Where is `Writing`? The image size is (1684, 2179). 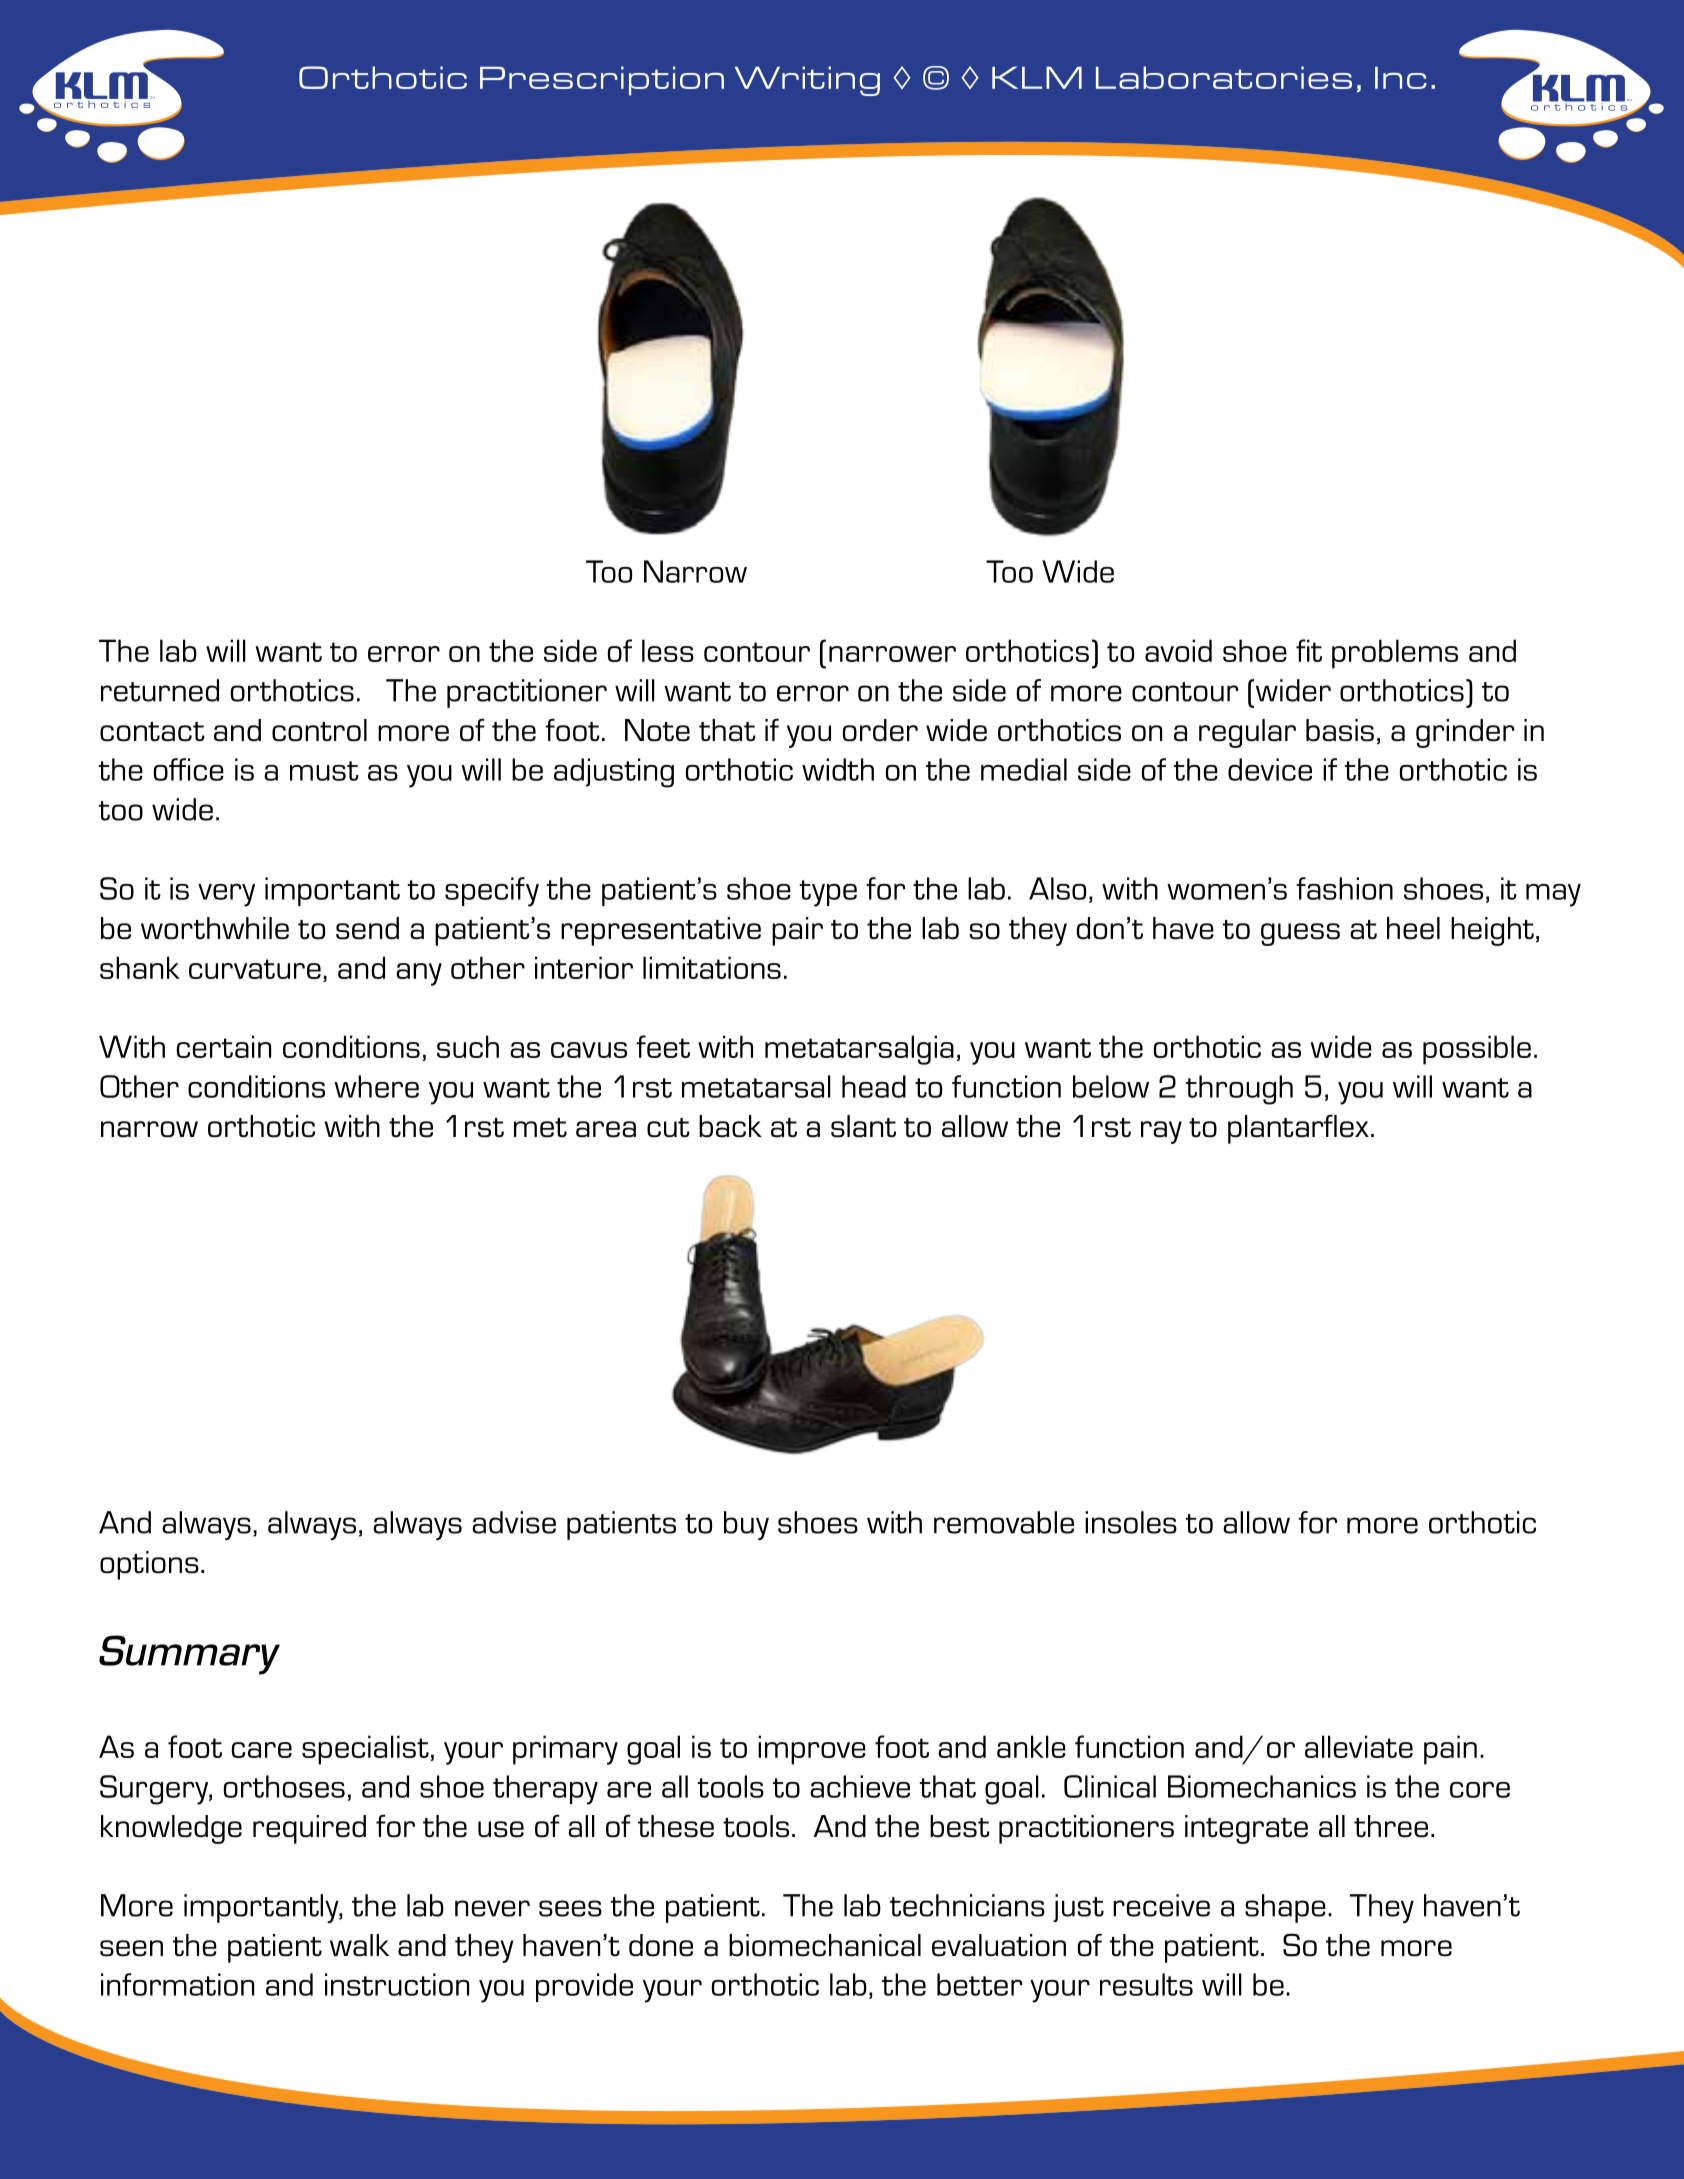
Writing is located at coordinates (807, 81).
